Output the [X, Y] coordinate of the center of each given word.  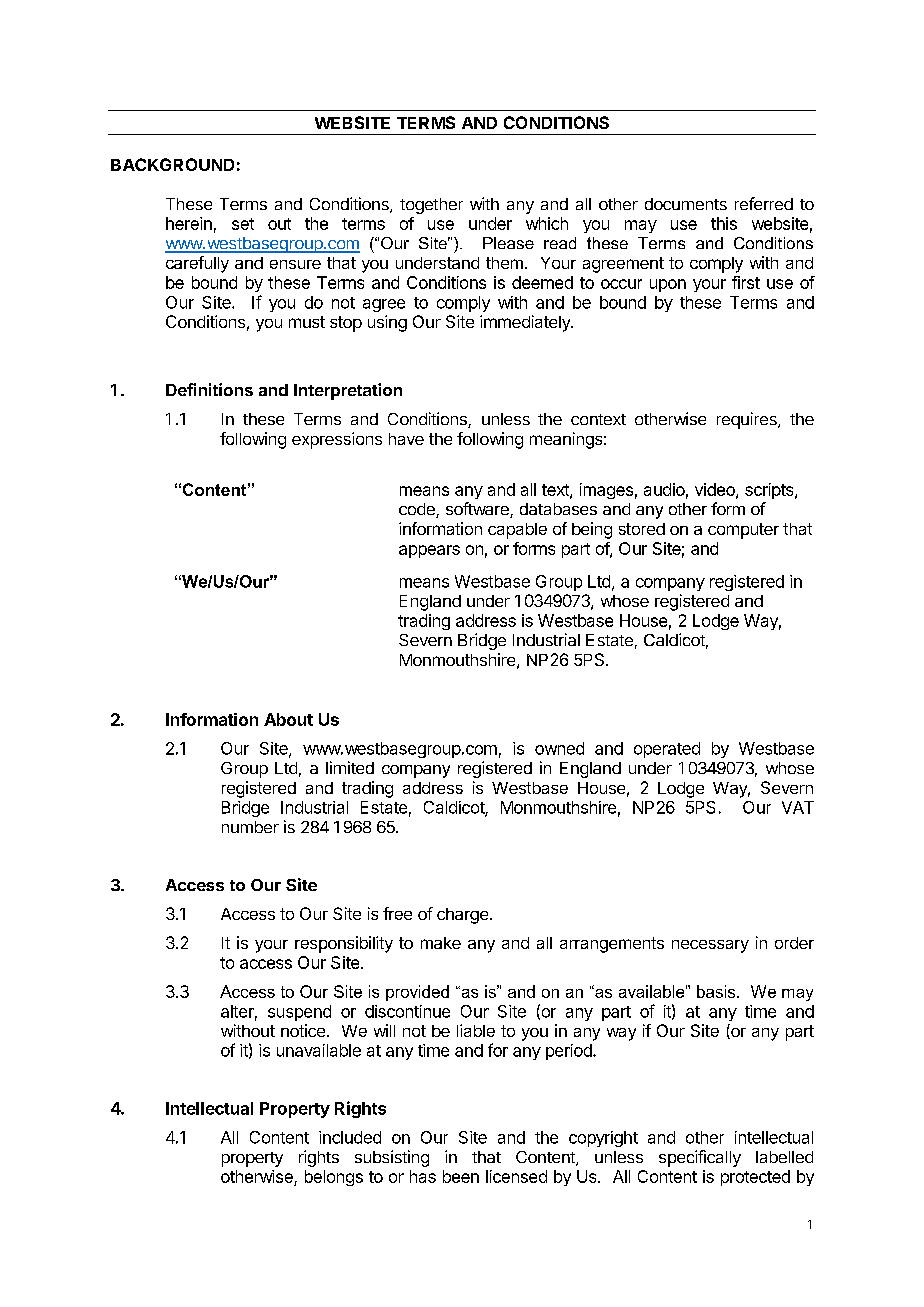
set [243, 224]
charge [464, 916]
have [406, 439]
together [431, 206]
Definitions [209, 389]
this [724, 223]
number [250, 827]
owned [559, 748]
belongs [334, 1178]
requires [748, 420]
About [288, 719]
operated [667, 750]
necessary [710, 946]
